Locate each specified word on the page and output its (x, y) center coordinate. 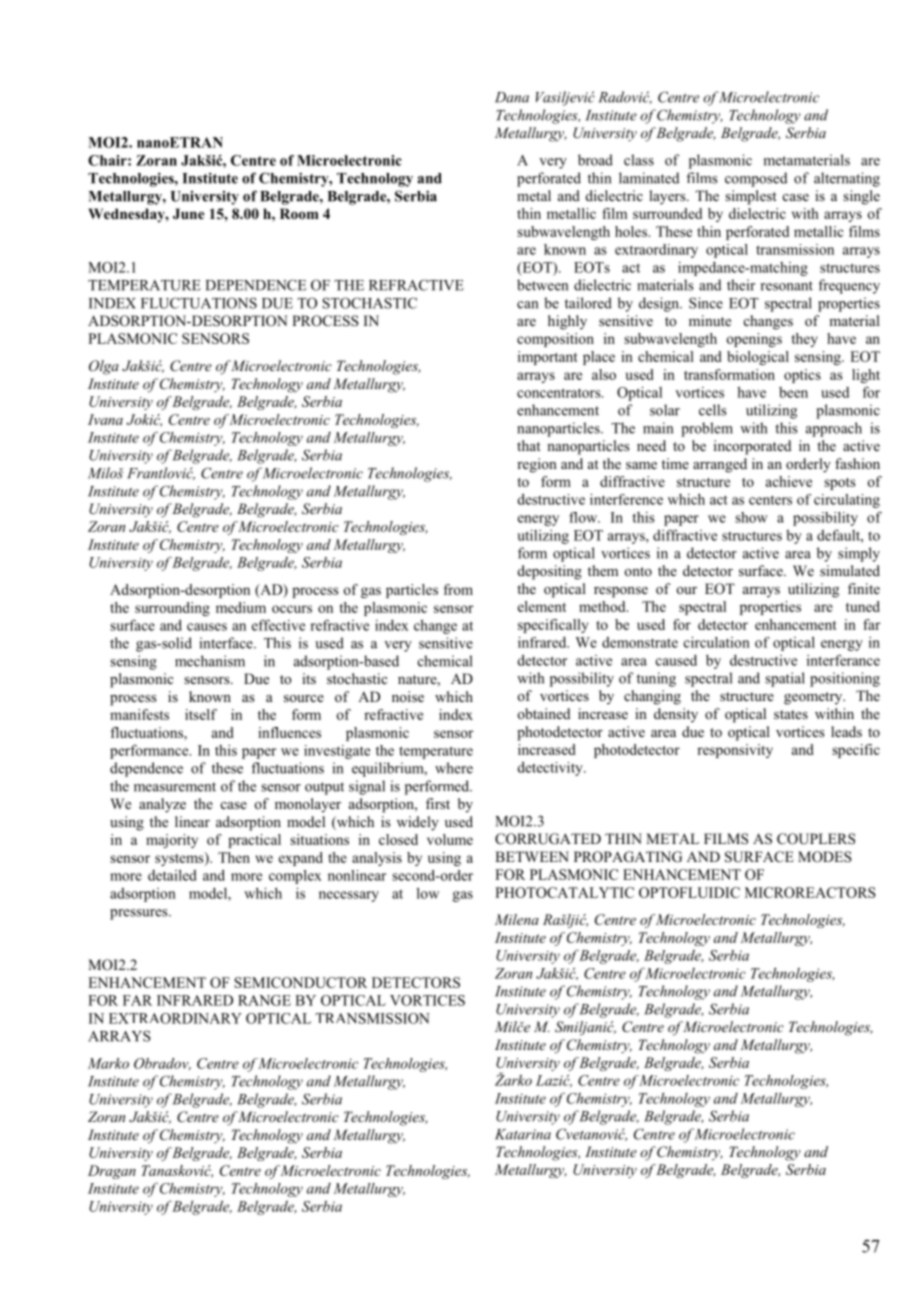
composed (756, 179)
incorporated (752, 447)
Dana (512, 97)
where (454, 768)
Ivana (105, 419)
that (529, 445)
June (188, 213)
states (791, 714)
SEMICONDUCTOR (300, 982)
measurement (175, 787)
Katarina (523, 1134)
